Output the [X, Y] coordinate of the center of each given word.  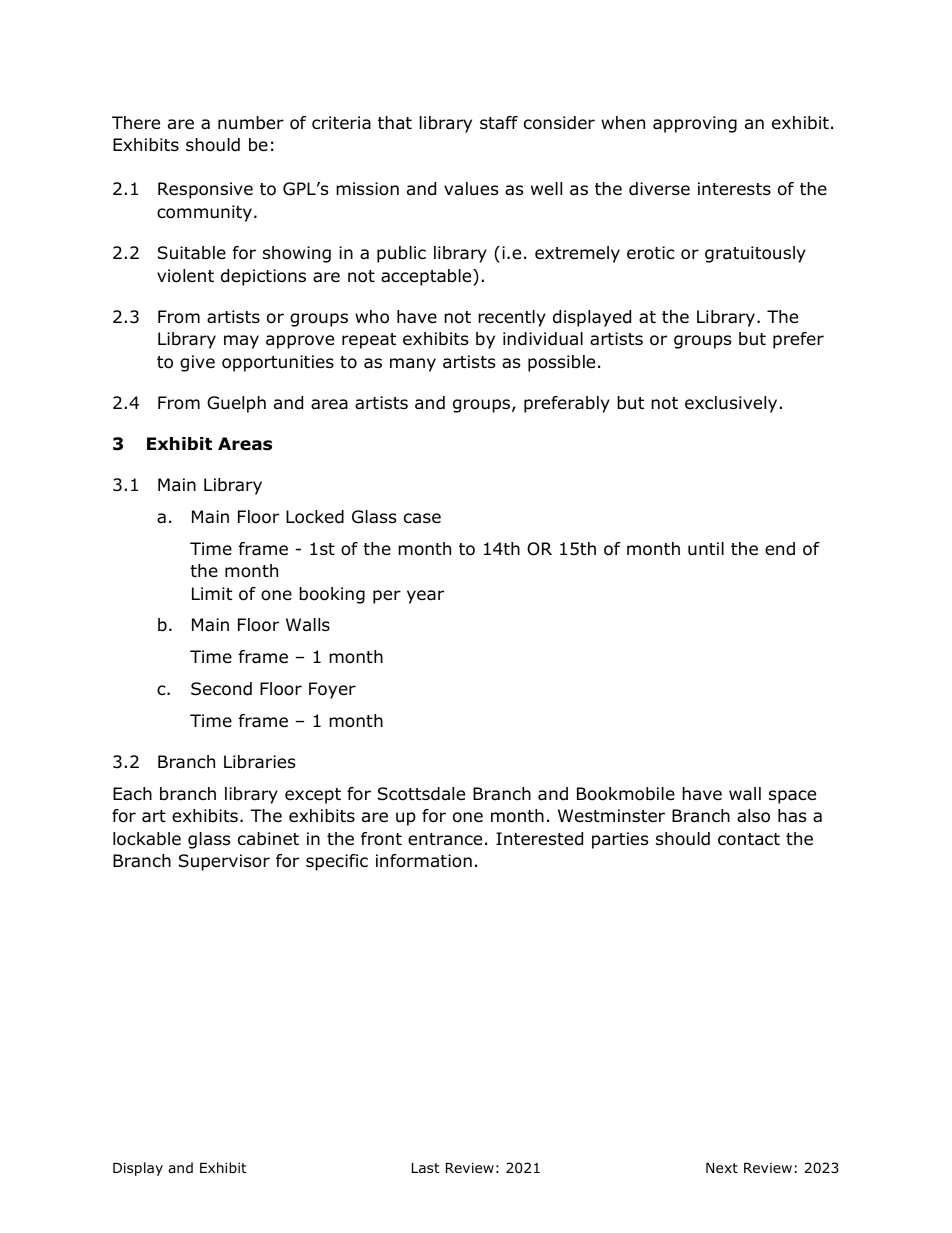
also [753, 816]
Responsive [205, 190]
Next [722, 1168]
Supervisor [224, 862]
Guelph [236, 404]
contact [749, 839]
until [706, 549]
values [471, 189]
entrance [445, 839]
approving [695, 124]
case [422, 518]
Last [426, 1168]
